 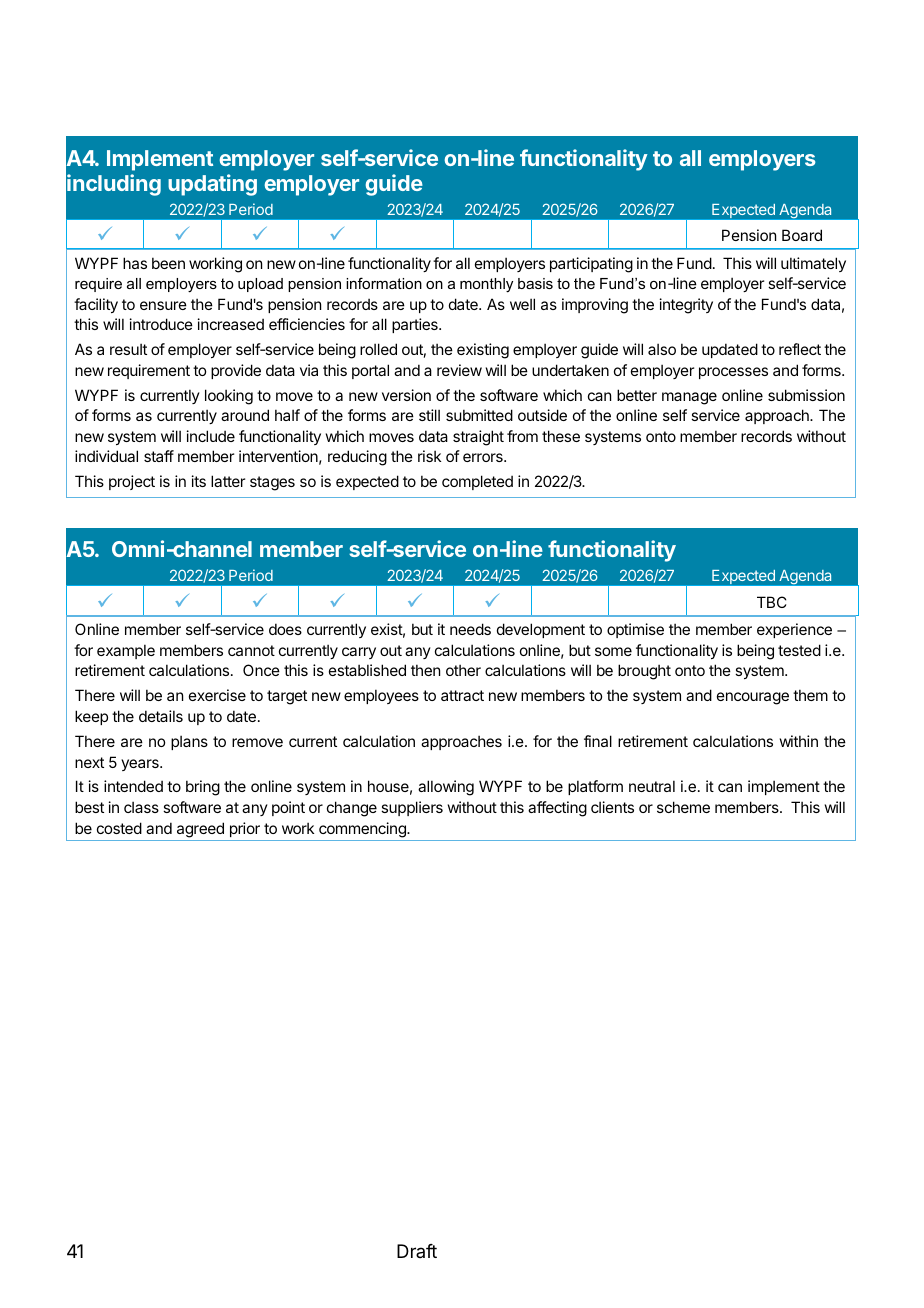 What do you see at coordinates (612, 807) in the page?
I see `clients` at bounding box center [612, 807].
